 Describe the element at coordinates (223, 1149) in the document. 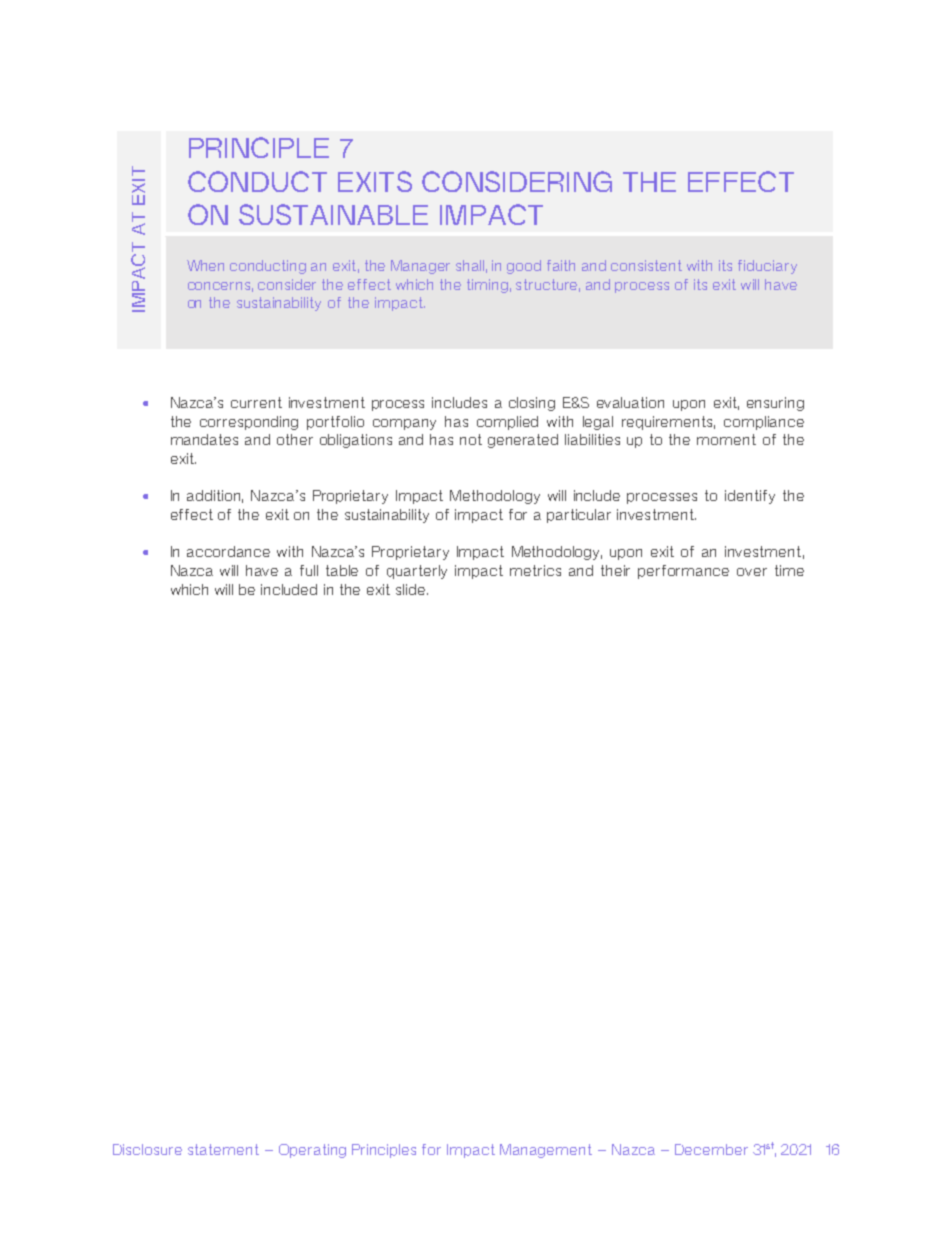

I see `statement` at that location.
